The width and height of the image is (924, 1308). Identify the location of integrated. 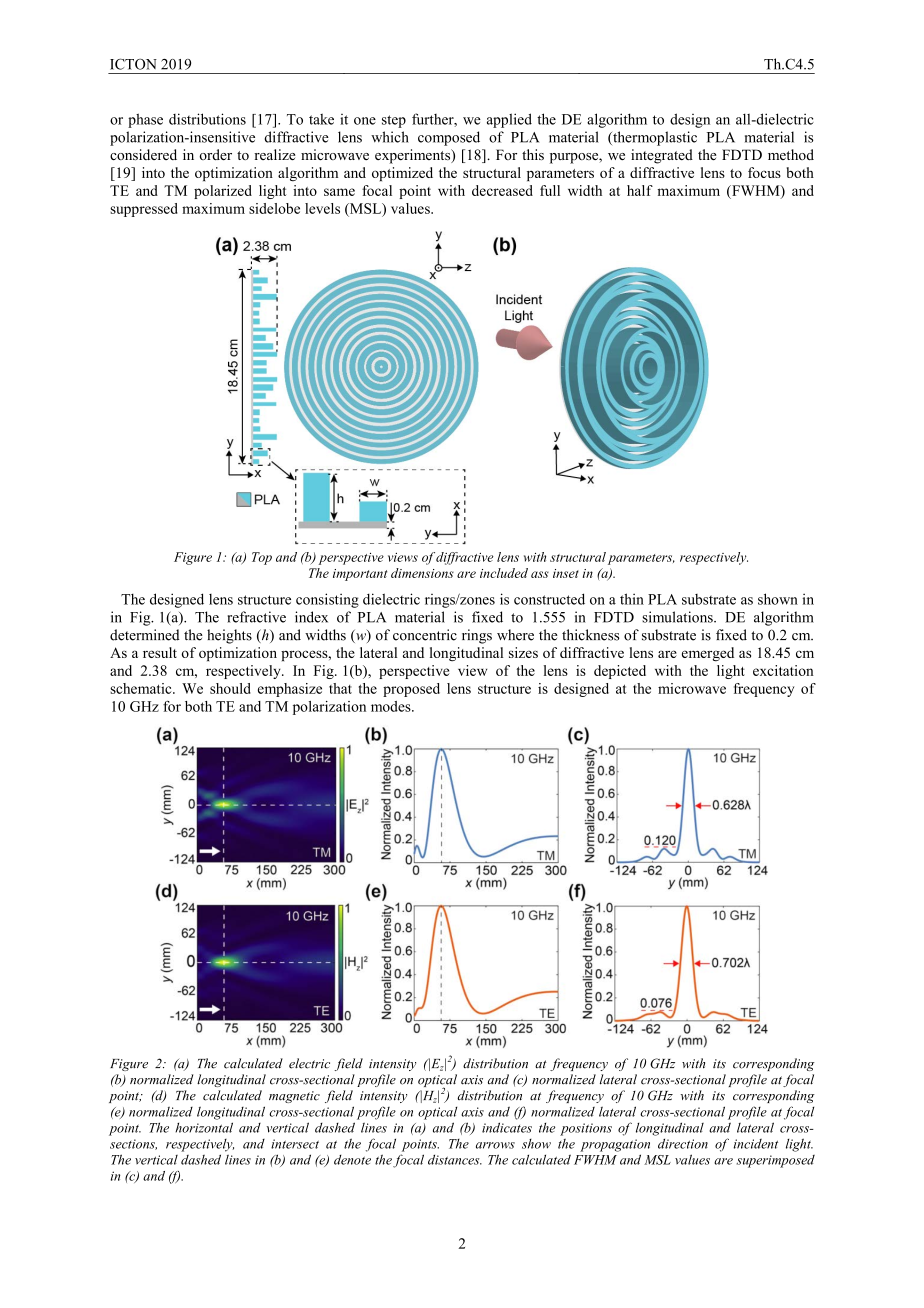
(662, 156).
